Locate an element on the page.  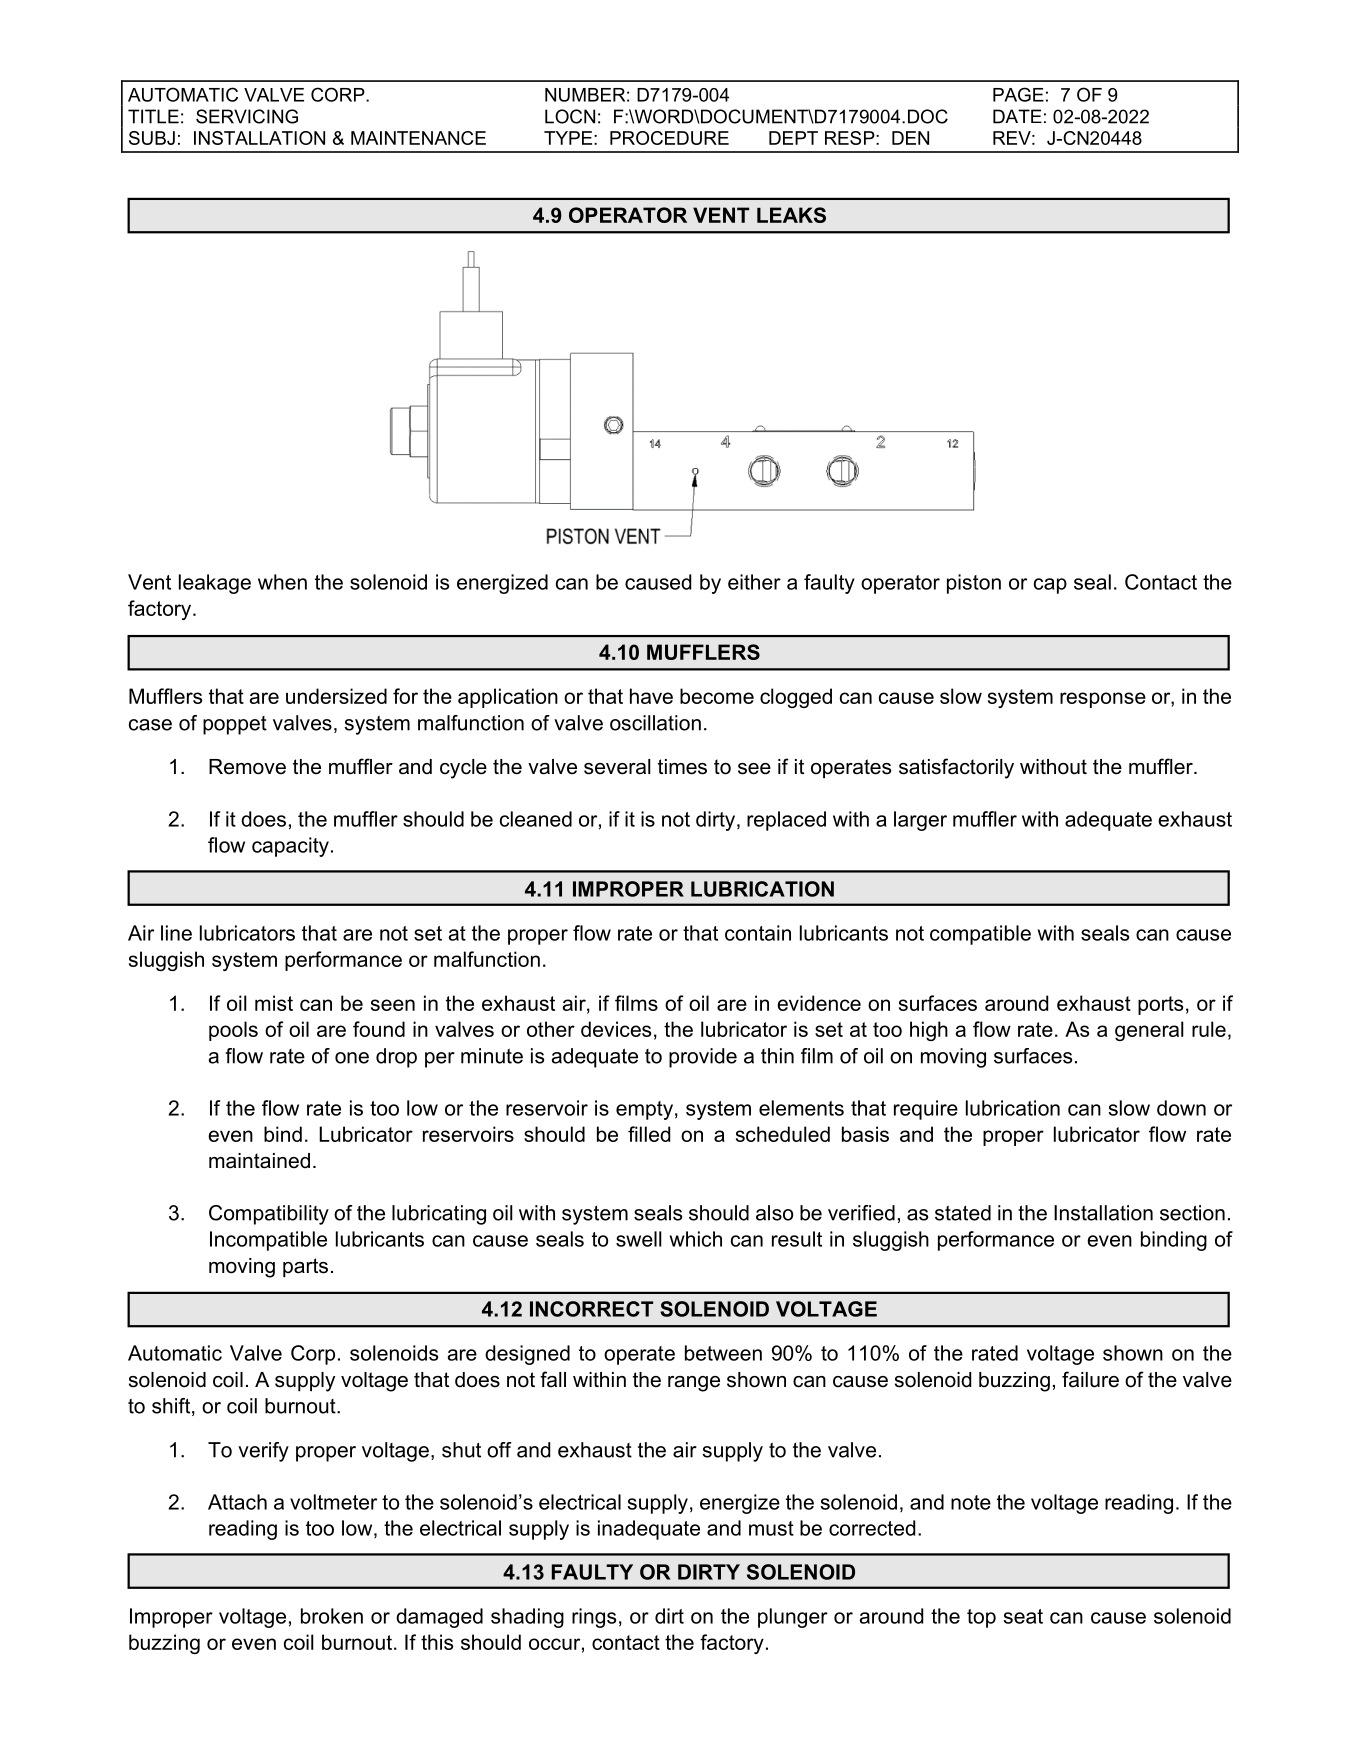
when is located at coordinates (282, 582).
